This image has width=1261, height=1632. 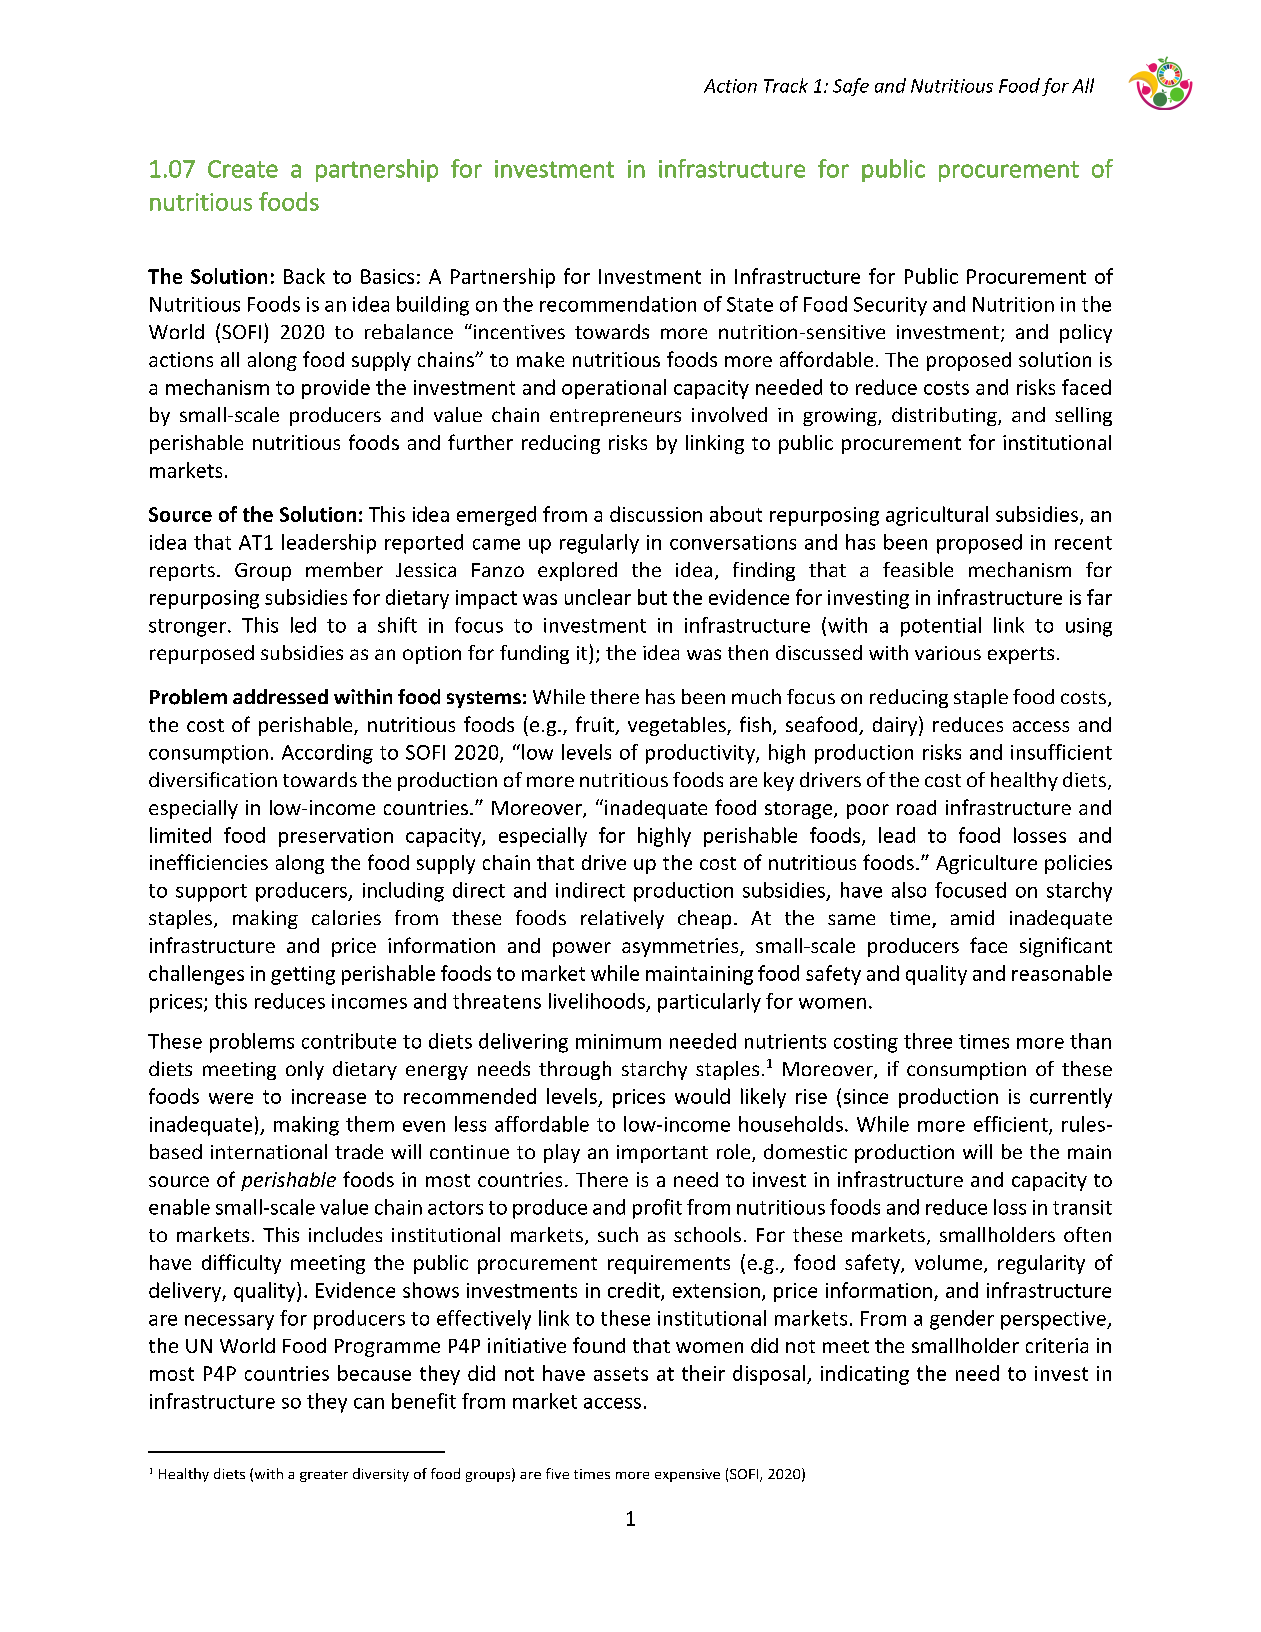 I want to click on Security, so click(x=890, y=306).
